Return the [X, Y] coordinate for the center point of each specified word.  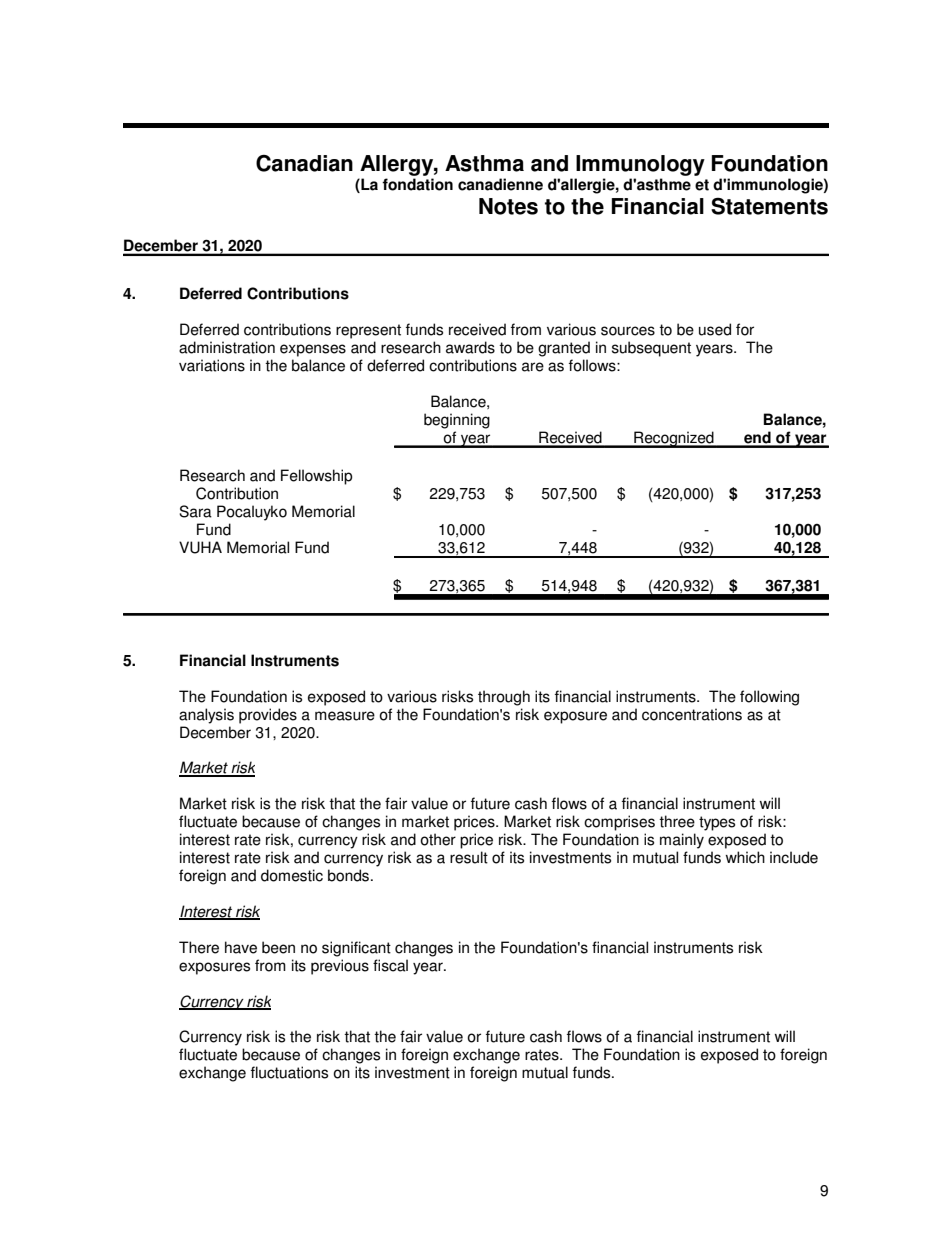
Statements [769, 206]
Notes [508, 206]
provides [268, 716]
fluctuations [289, 1072]
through [504, 698]
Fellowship [316, 477]
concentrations [692, 714]
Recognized [674, 439]
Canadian [304, 163]
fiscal [390, 965]
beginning [457, 421]
